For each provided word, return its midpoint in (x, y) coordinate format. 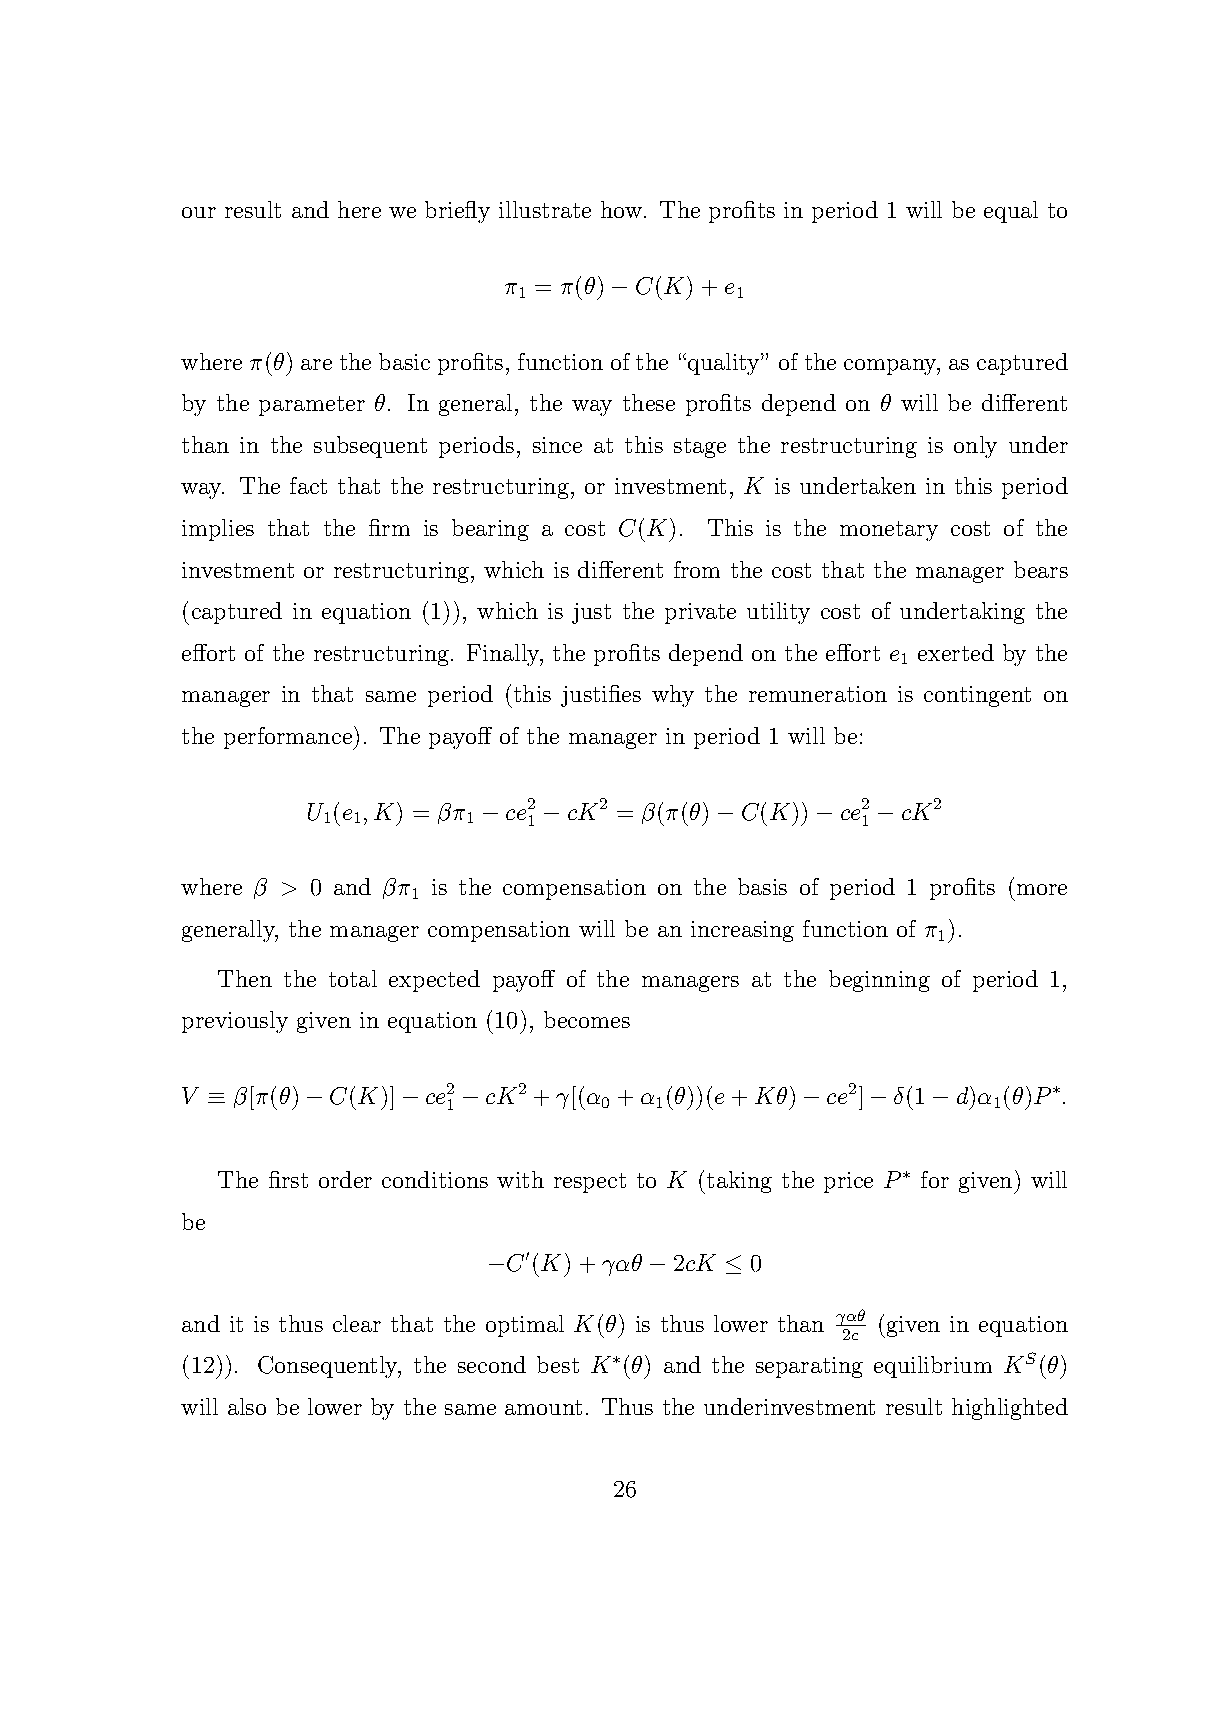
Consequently (329, 1367)
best (558, 1364)
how (621, 209)
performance (289, 738)
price (848, 1182)
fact (308, 485)
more (1042, 889)
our (199, 212)
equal (1011, 212)
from (697, 569)
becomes (587, 1019)
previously (235, 1022)
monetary (889, 531)
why (673, 696)
